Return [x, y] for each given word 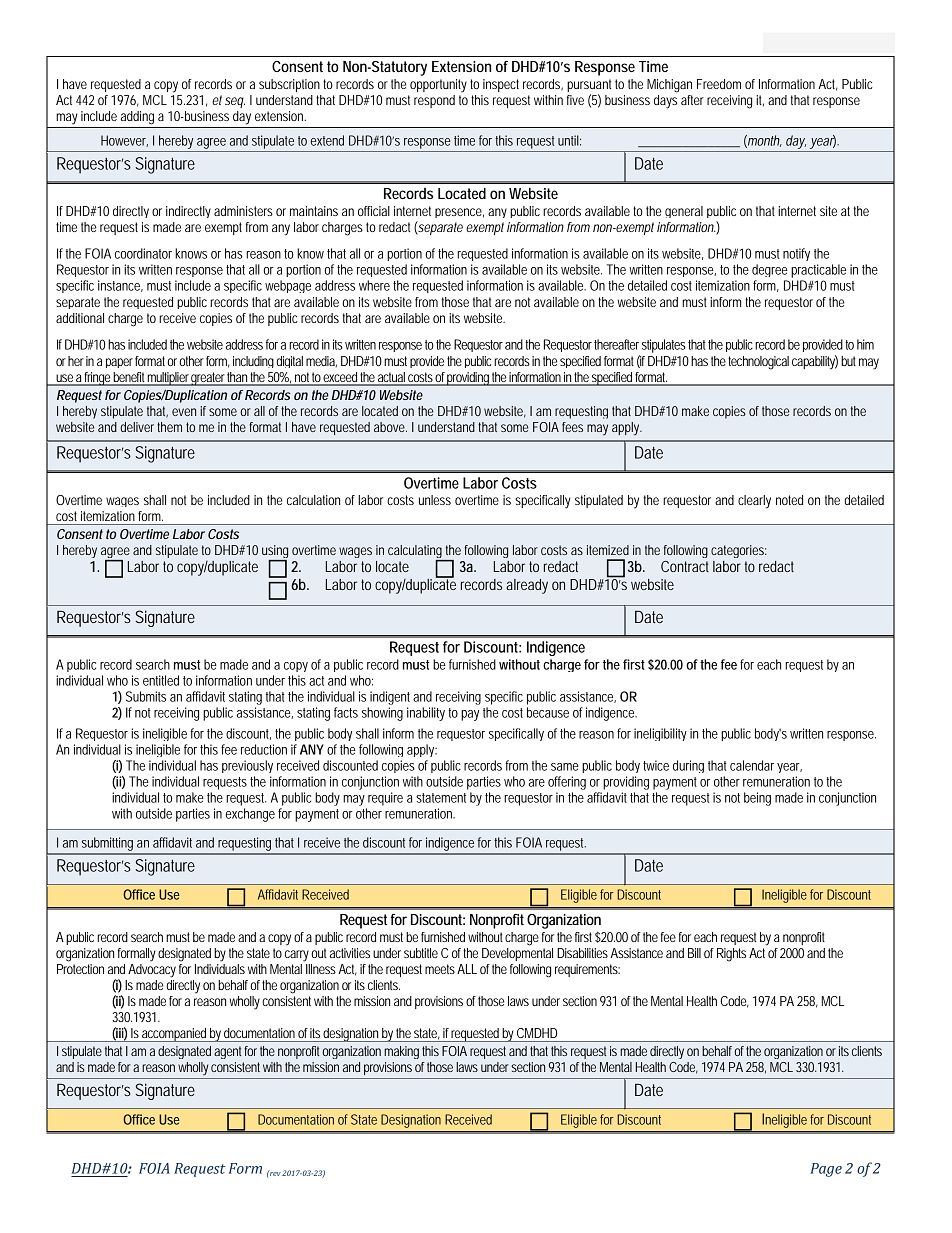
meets [441, 969]
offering [567, 783]
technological [758, 363]
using [275, 553]
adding [137, 118]
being [757, 799]
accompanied [175, 1035]
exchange [252, 815]
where [376, 285]
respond [434, 101]
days [665, 100]
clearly [754, 502]
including [255, 362]
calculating [417, 553]
